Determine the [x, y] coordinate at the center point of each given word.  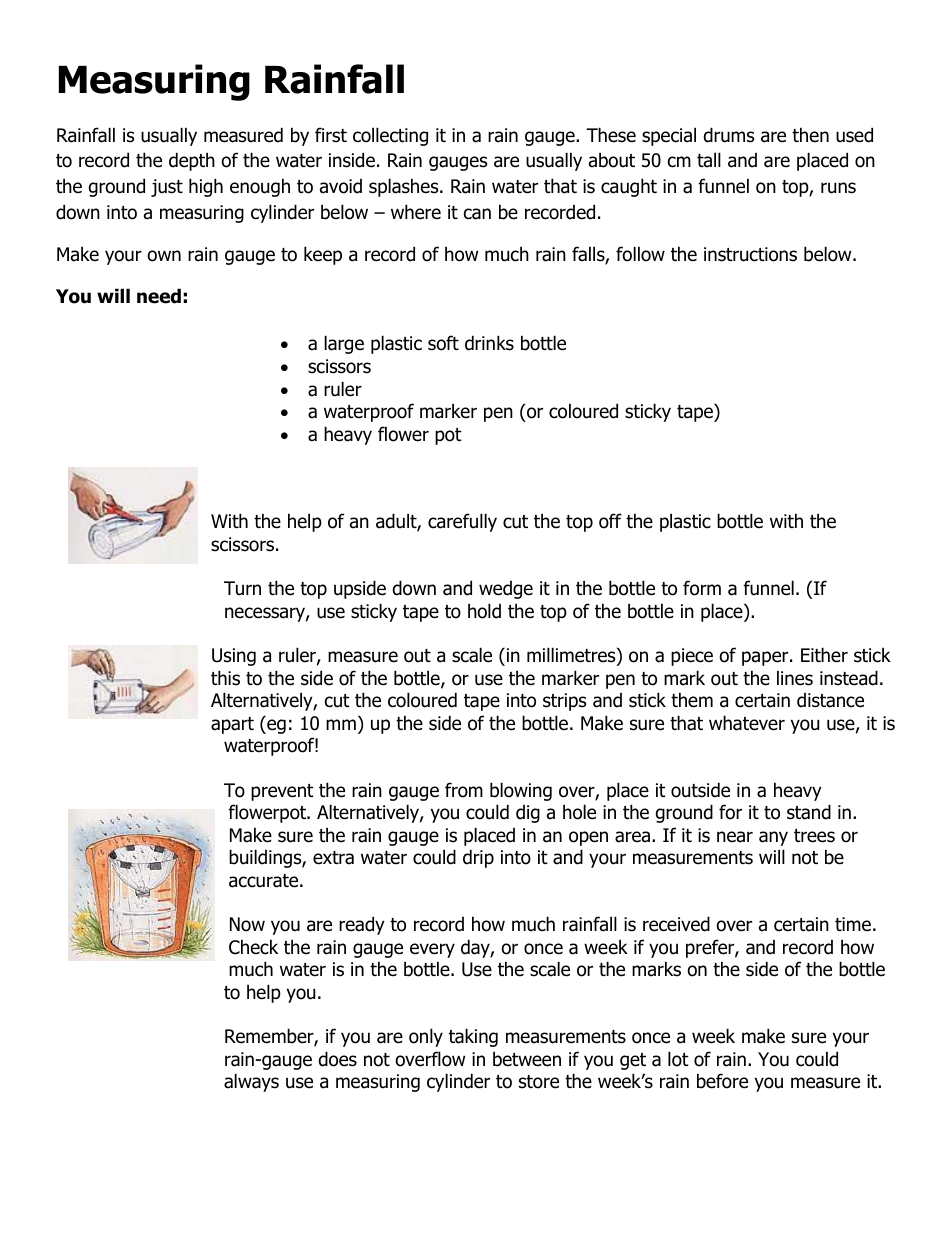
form [702, 588]
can [477, 214]
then [810, 135]
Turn [242, 588]
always [251, 1082]
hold [484, 611]
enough [260, 187]
